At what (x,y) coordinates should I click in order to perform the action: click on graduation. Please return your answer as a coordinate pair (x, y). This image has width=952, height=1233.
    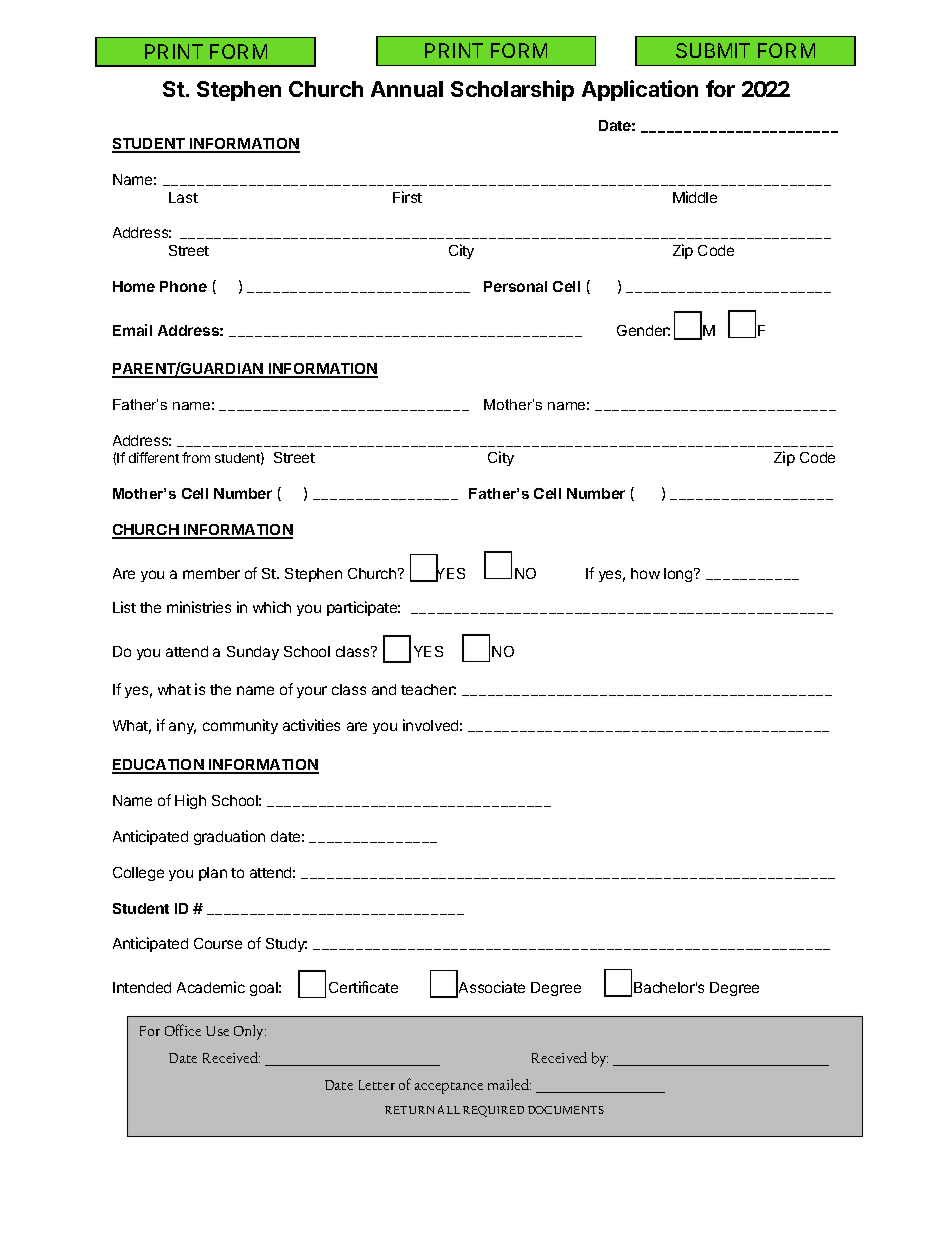
    Looking at the image, I should click on (229, 837).
